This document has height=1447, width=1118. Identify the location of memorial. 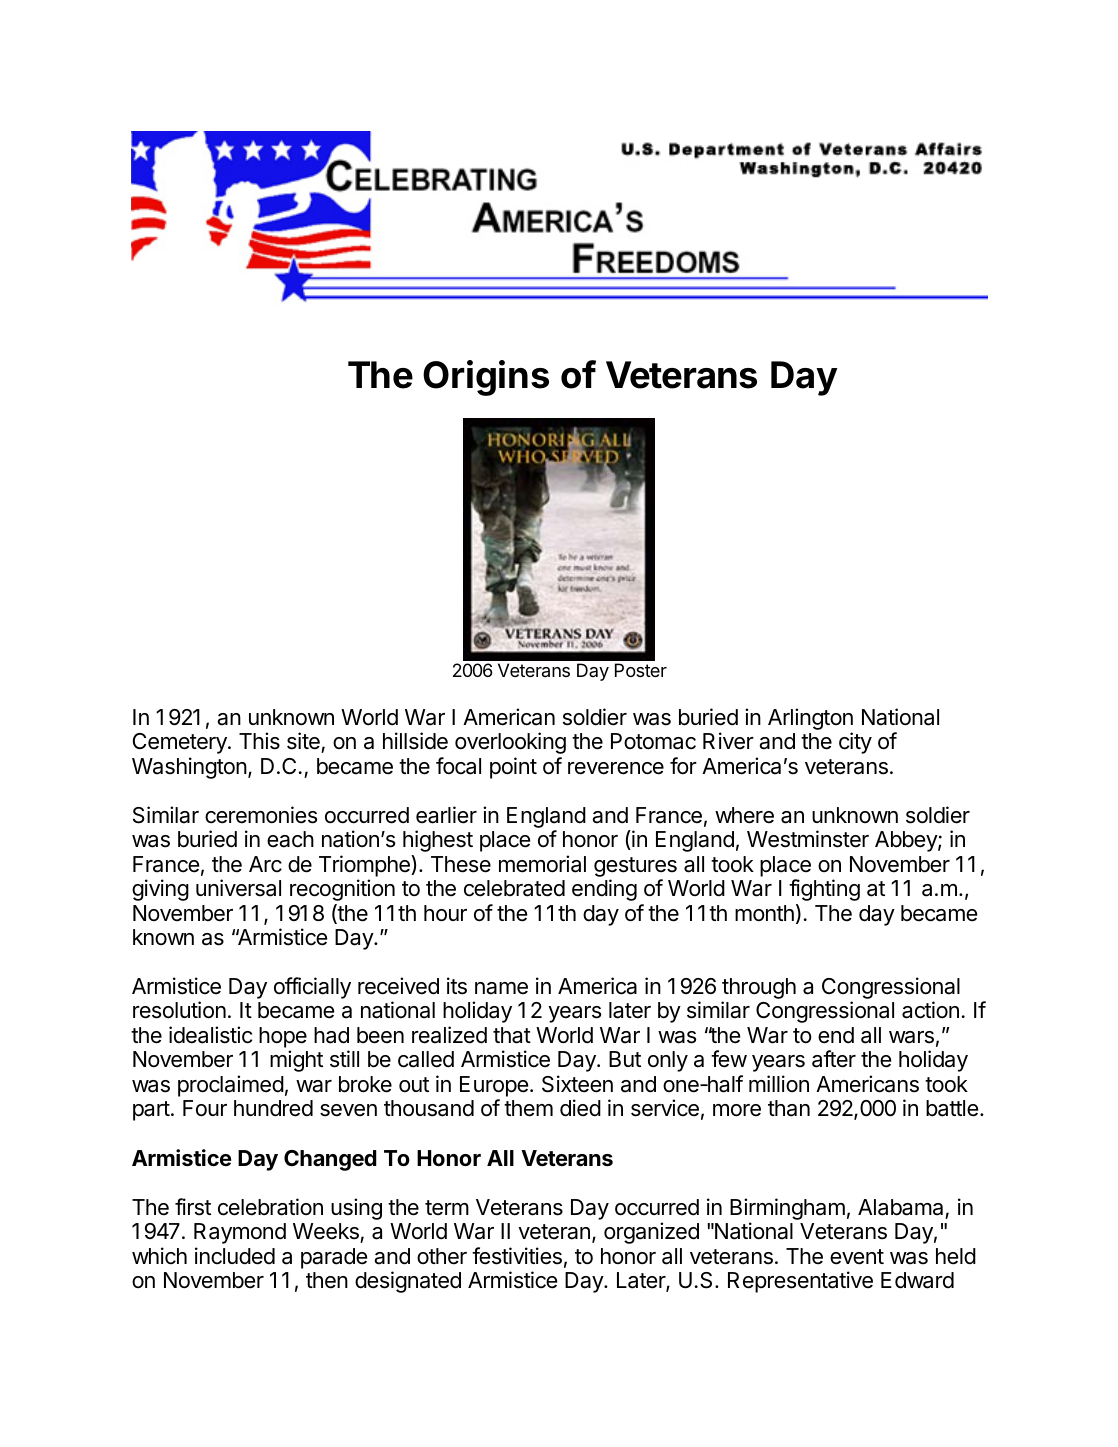
(542, 864).
